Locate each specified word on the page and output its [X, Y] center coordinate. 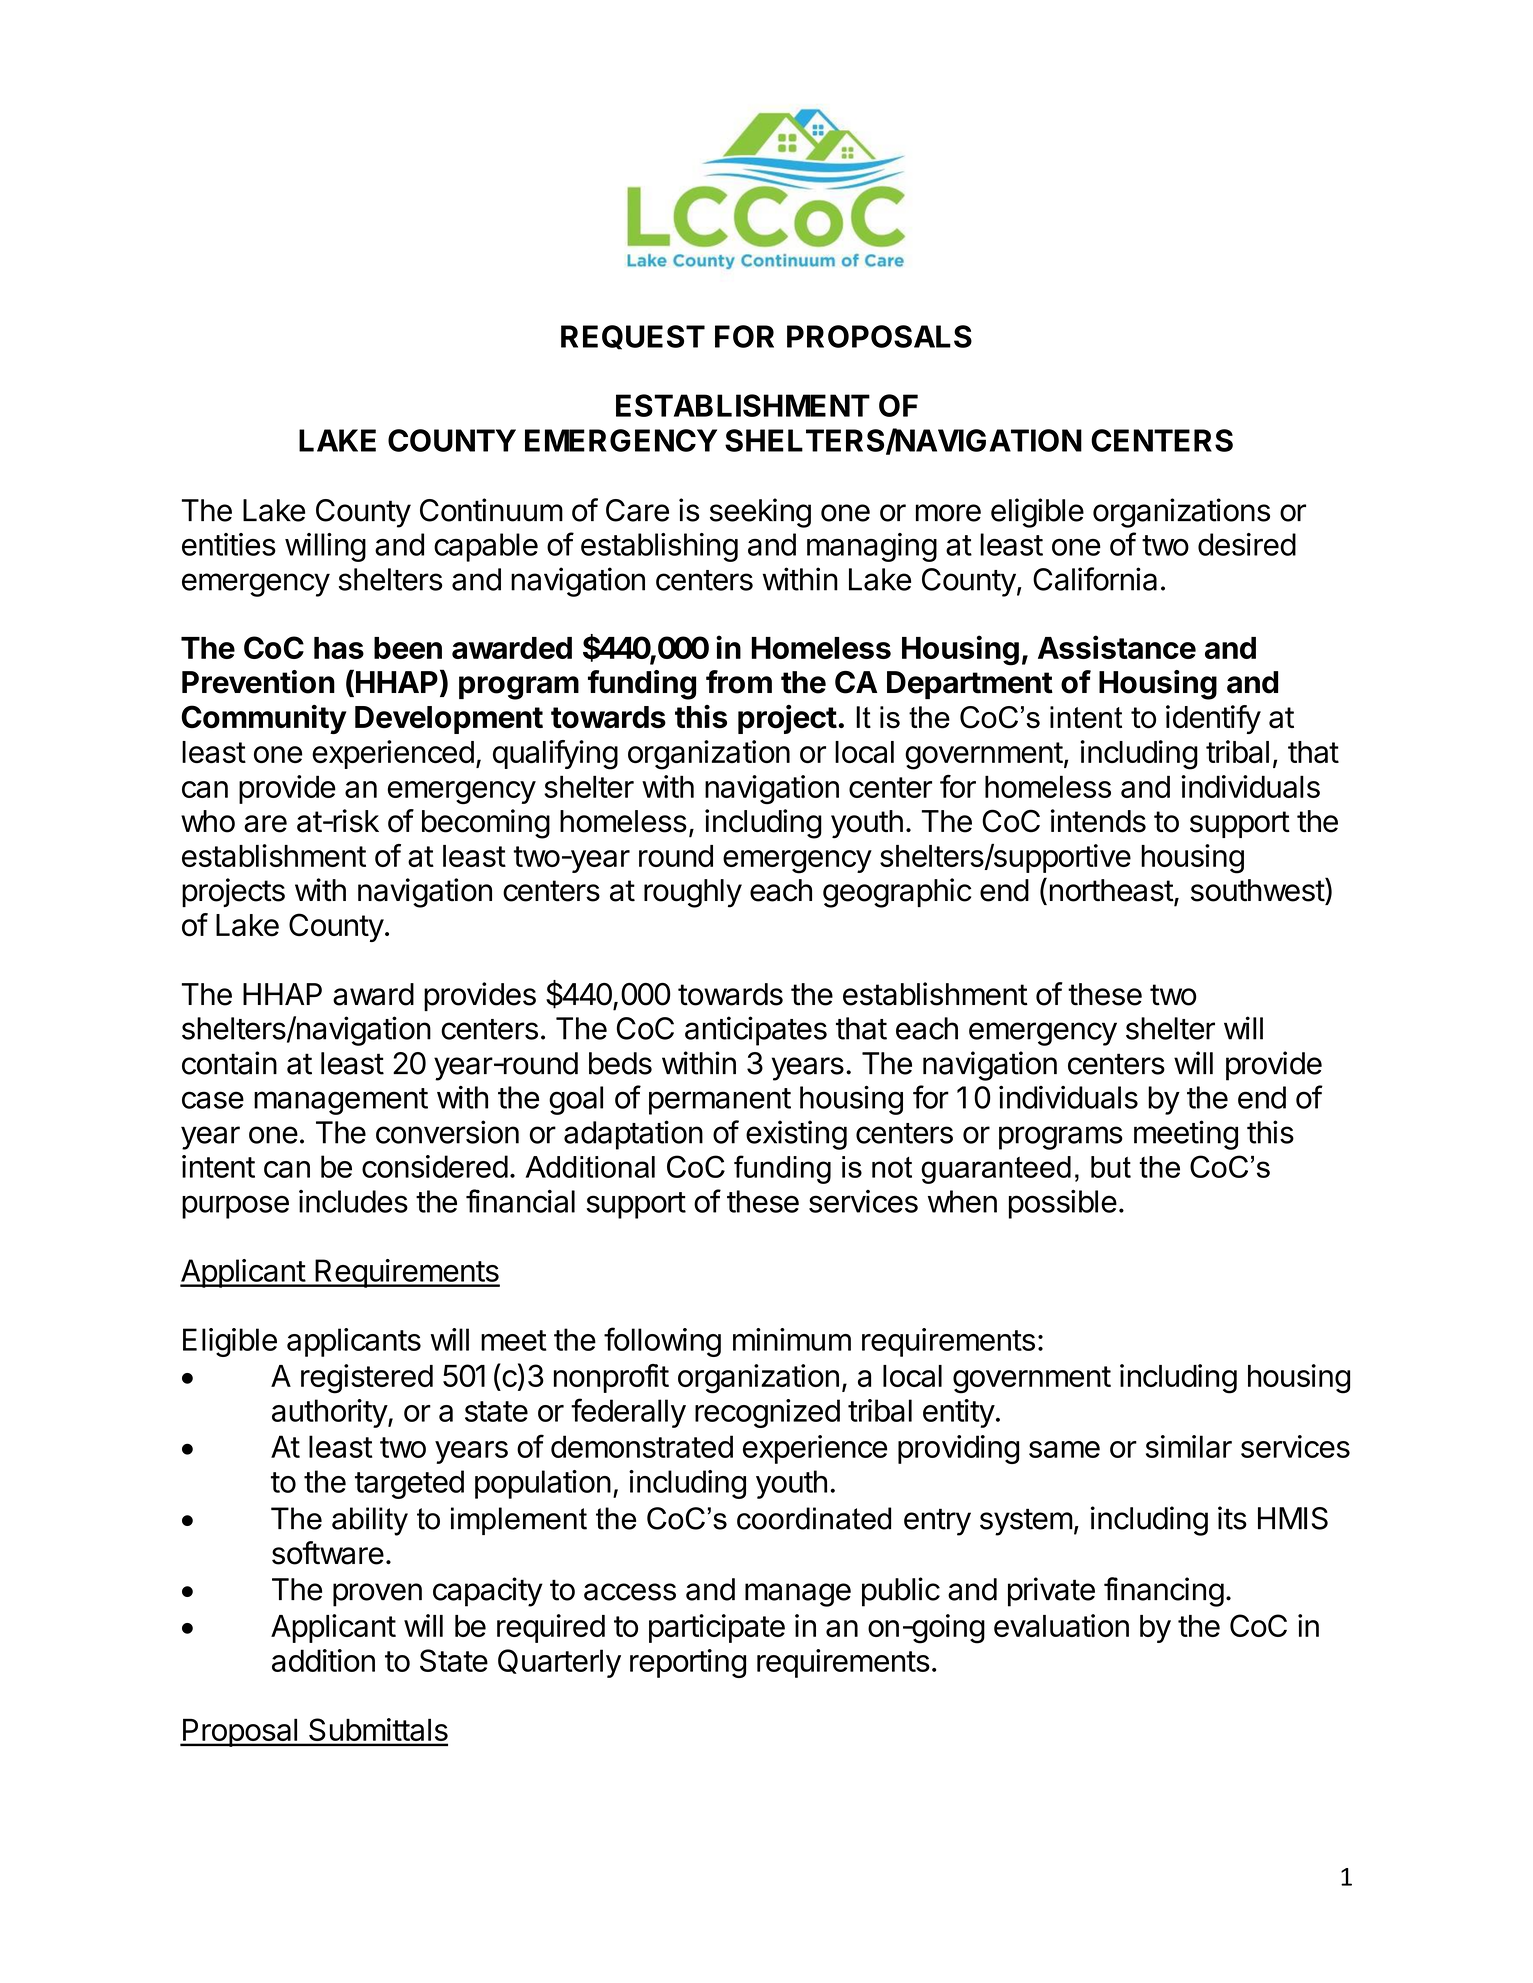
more [948, 513]
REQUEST [633, 337]
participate [717, 1628]
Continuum [491, 510]
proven [377, 1595]
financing [1164, 1592]
